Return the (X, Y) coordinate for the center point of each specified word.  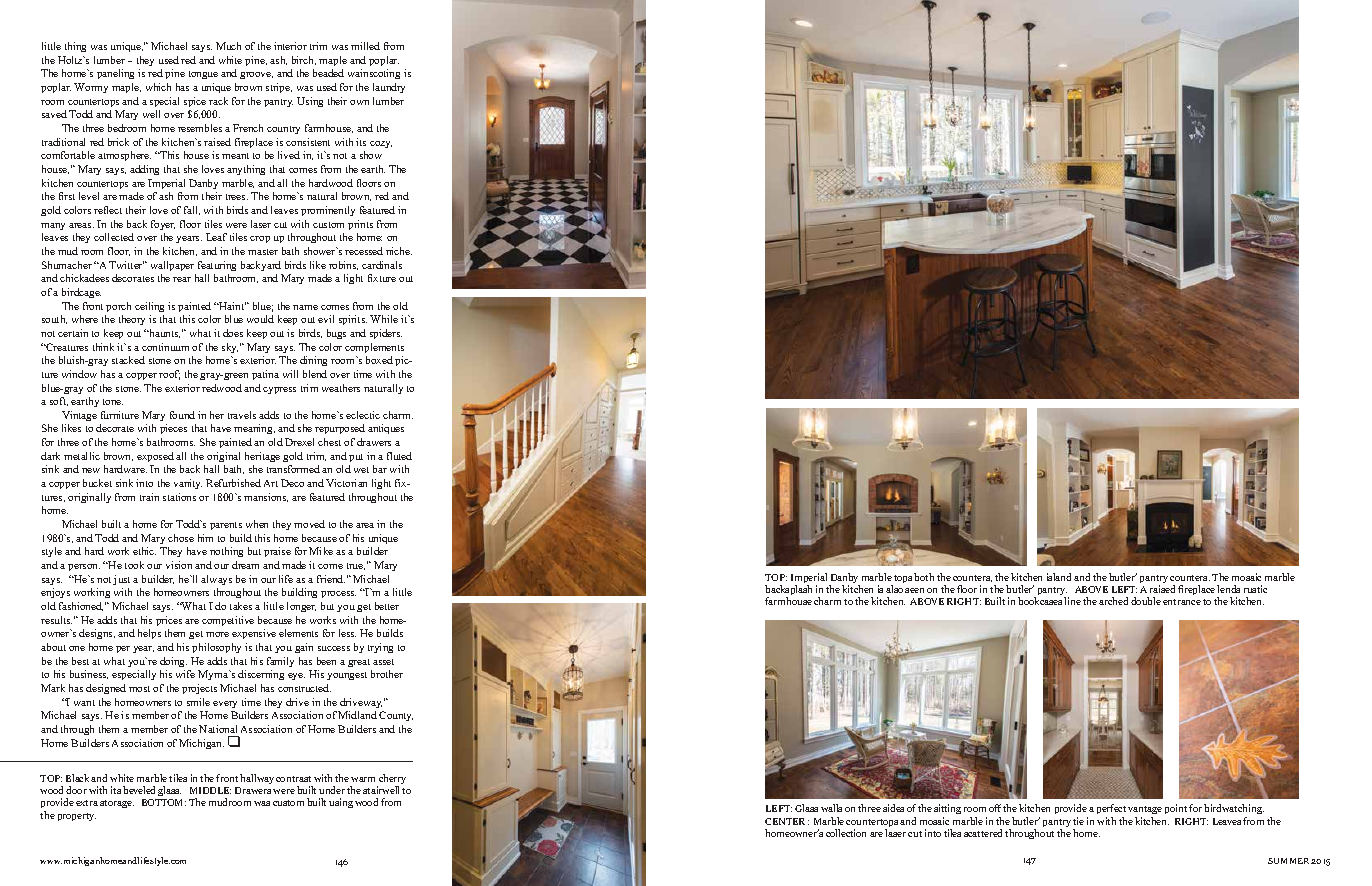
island (1059, 577)
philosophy (216, 648)
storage (117, 804)
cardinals (382, 265)
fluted (399, 456)
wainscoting (374, 74)
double (1146, 601)
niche (399, 251)
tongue (203, 75)
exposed (155, 457)
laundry (389, 88)
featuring (217, 266)
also (894, 589)
